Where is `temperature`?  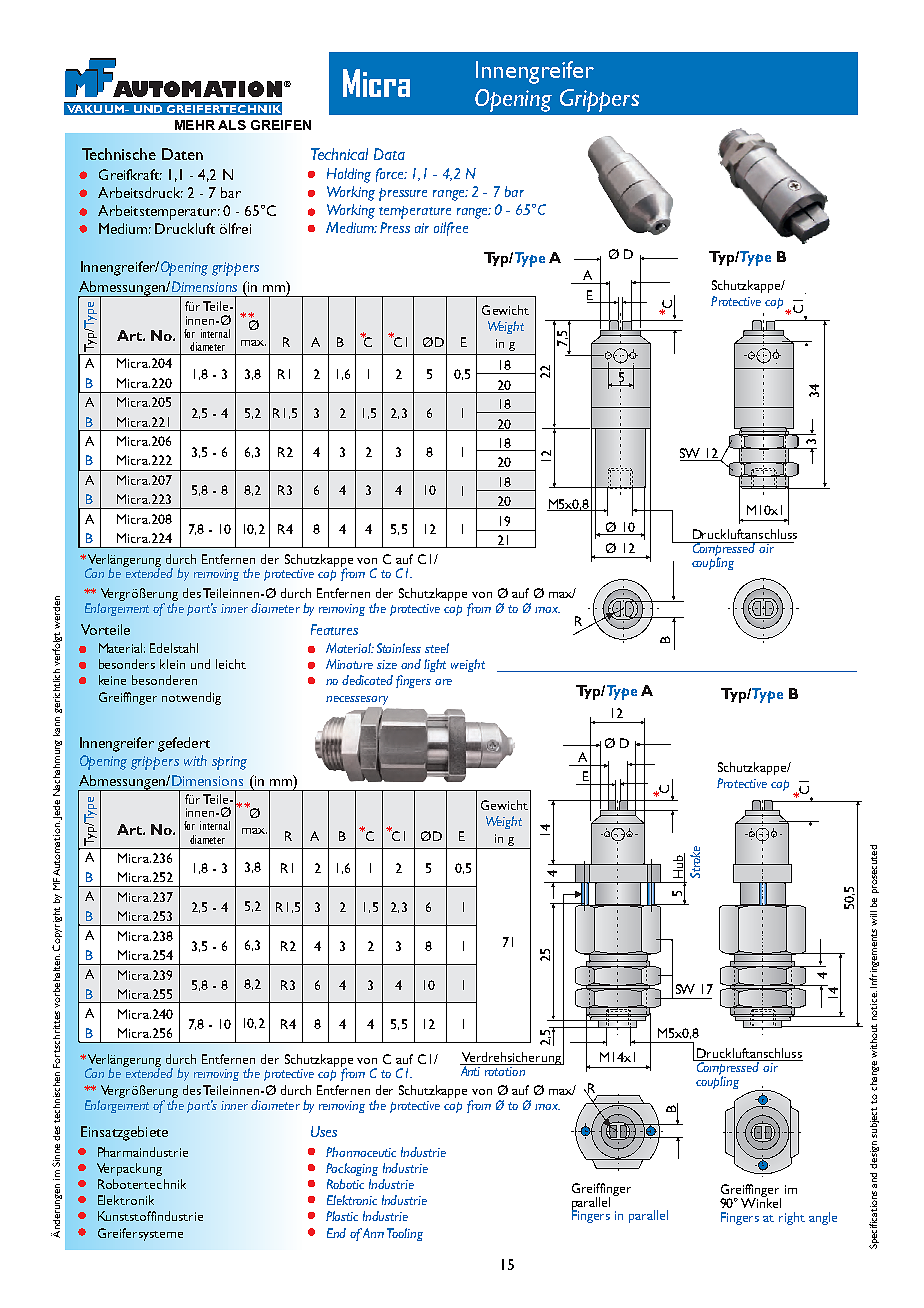
temperature is located at coordinates (415, 212).
